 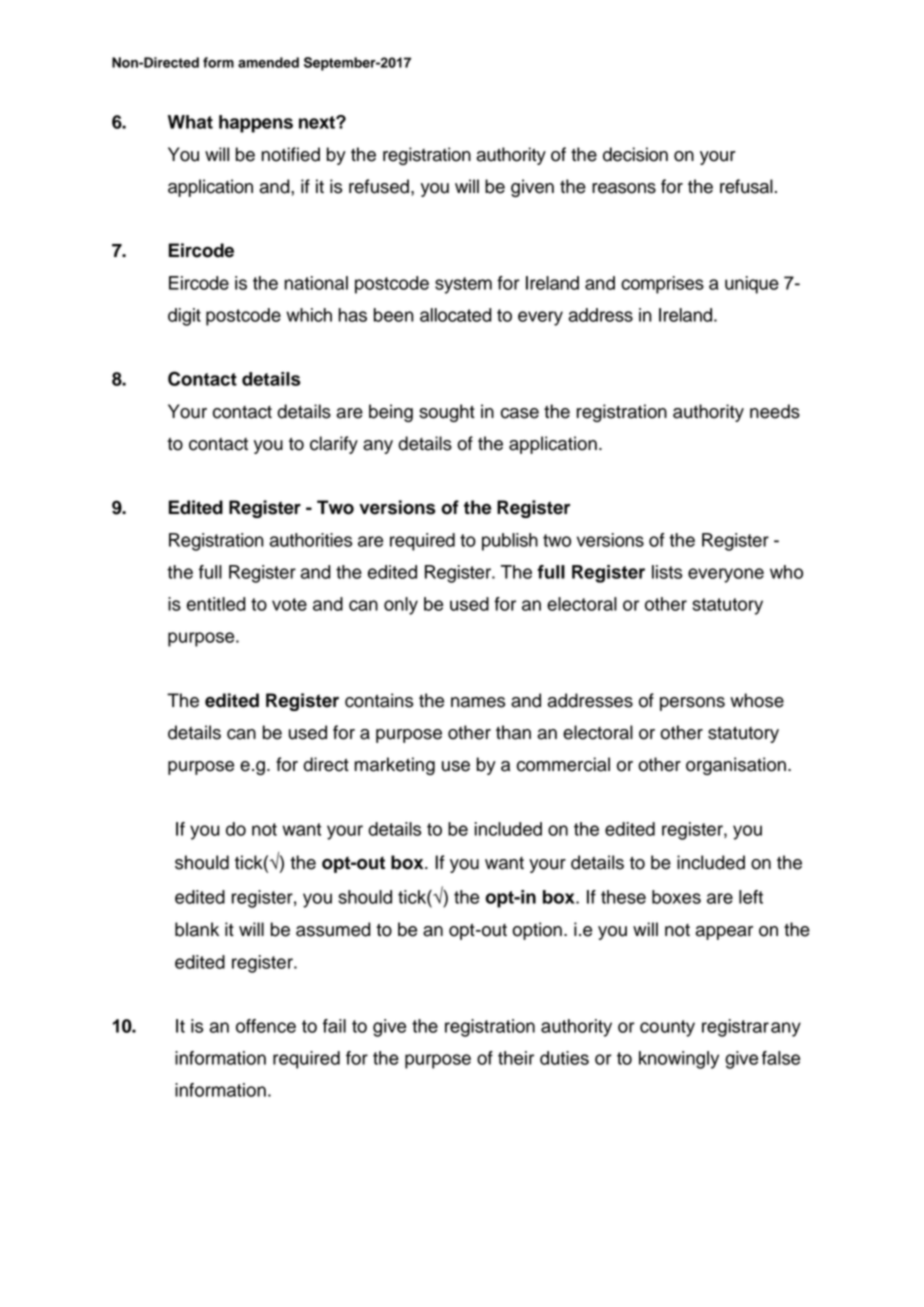 What do you see at coordinates (635, 154) in the image?
I see `decision` at bounding box center [635, 154].
